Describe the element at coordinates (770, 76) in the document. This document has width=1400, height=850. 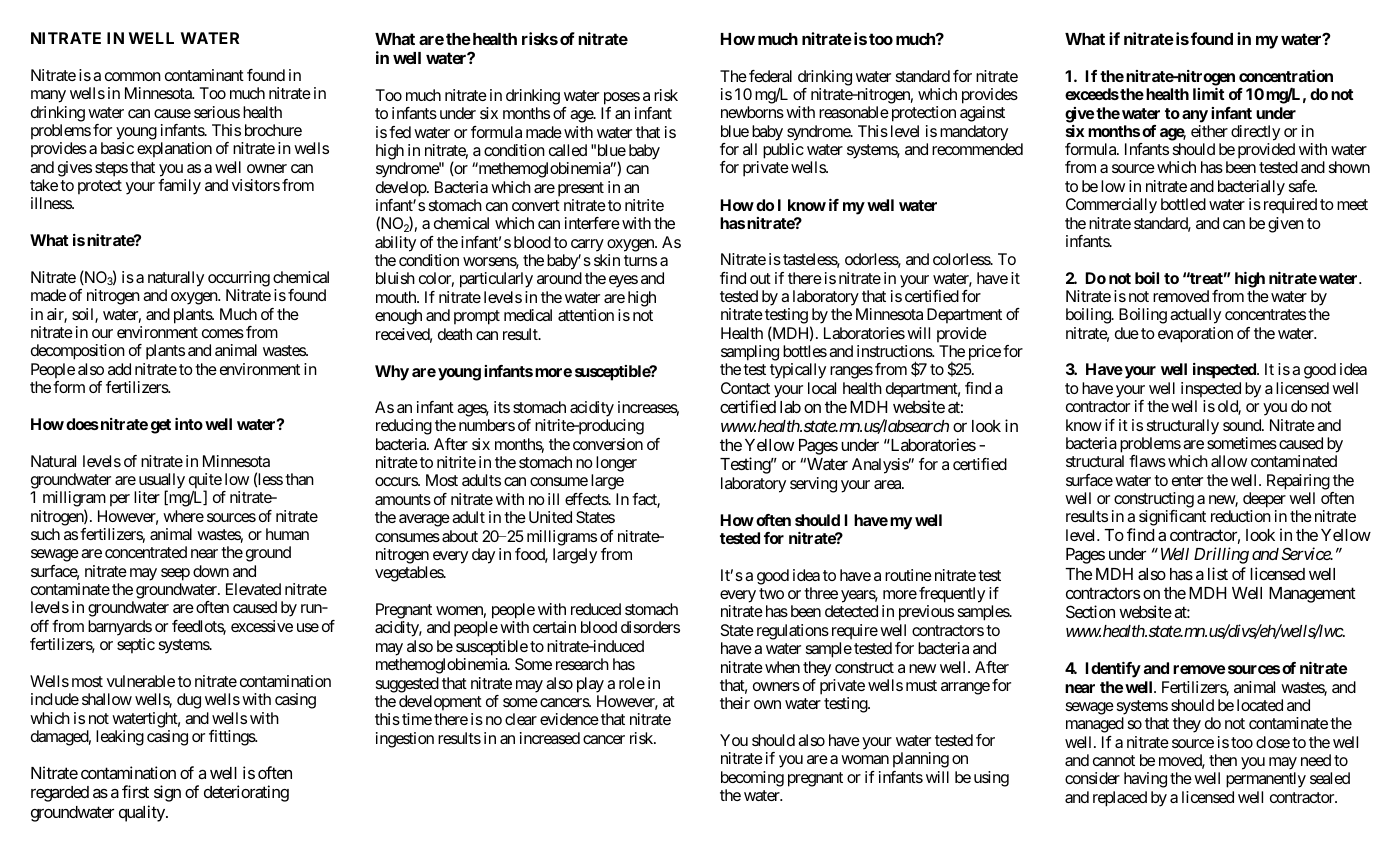
I see `federal` at that location.
